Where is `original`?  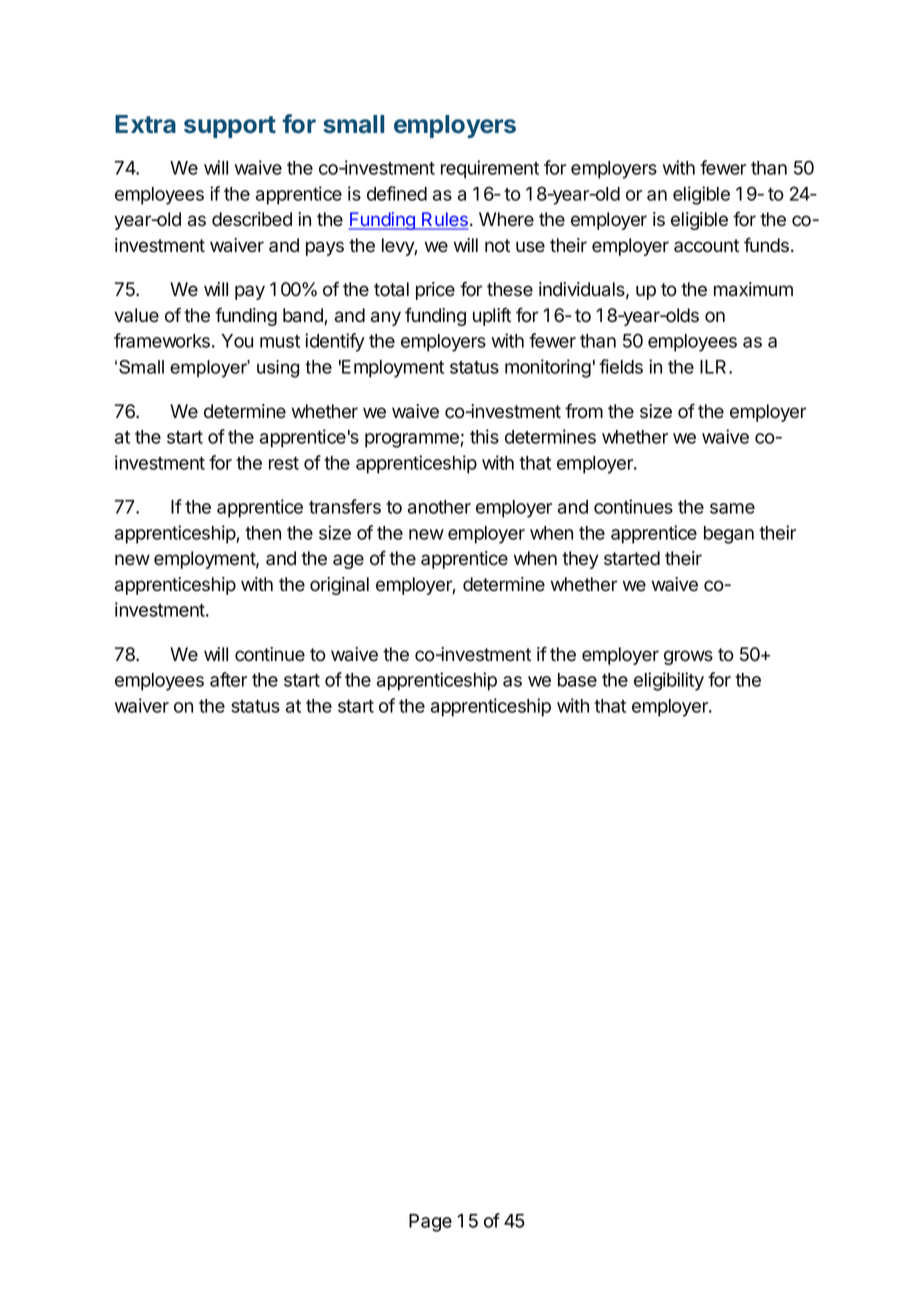
original is located at coordinates (339, 586).
